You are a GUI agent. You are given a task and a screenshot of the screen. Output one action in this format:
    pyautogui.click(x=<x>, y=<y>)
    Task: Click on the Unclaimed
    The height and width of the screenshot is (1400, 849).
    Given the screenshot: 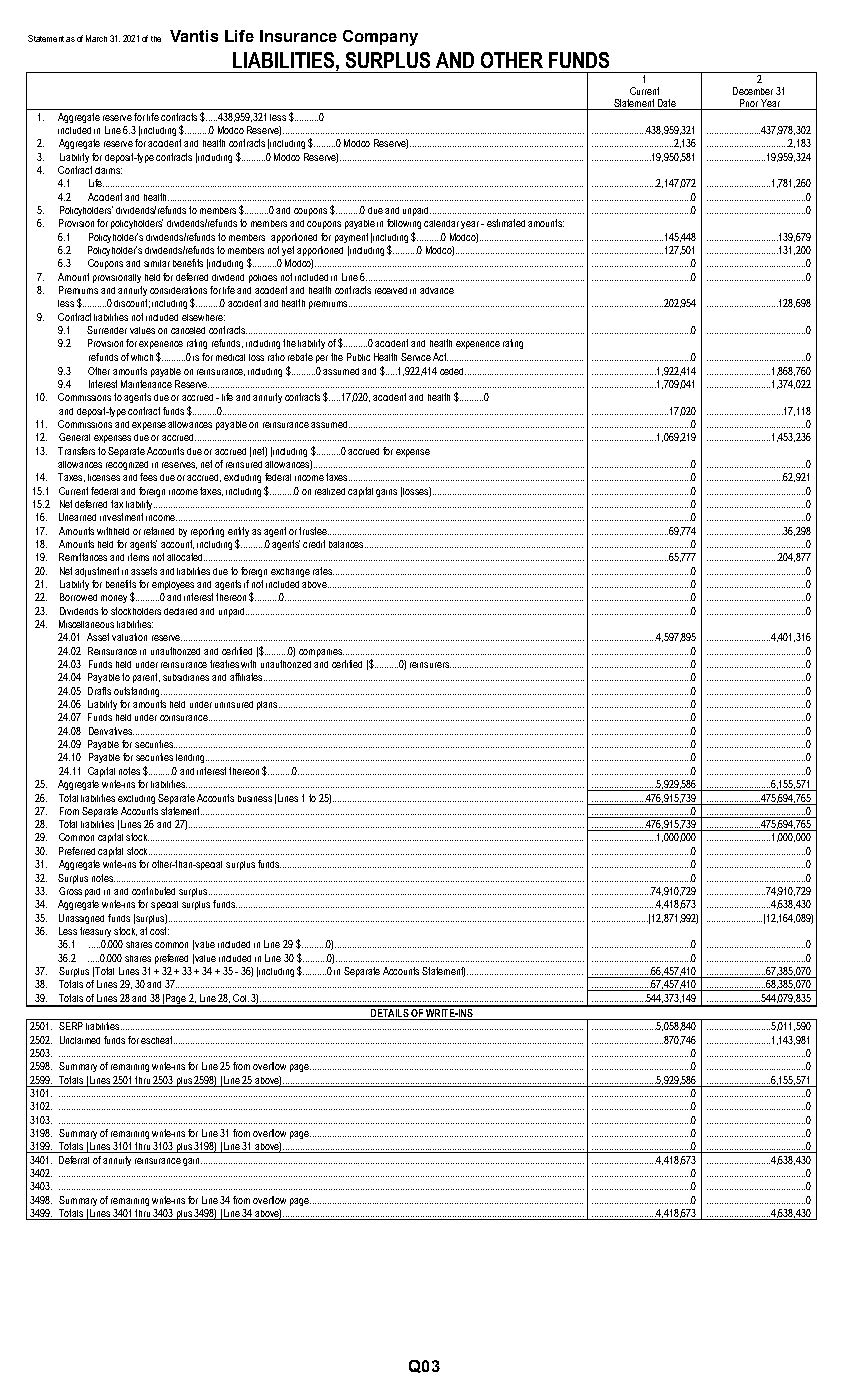 What is the action you would take?
    pyautogui.click(x=80, y=1040)
